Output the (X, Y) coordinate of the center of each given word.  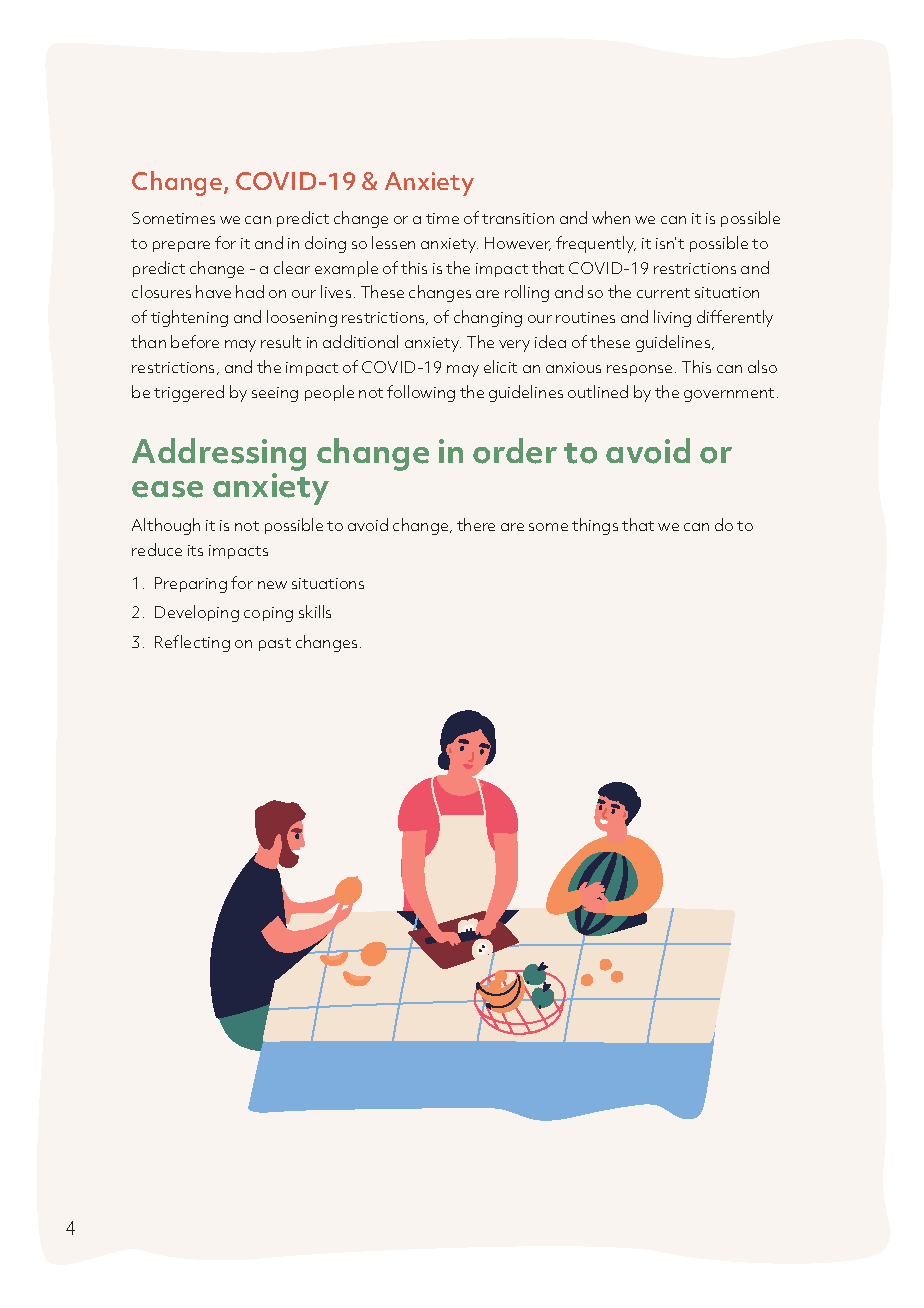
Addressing (219, 456)
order (515, 451)
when (611, 217)
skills (315, 611)
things (595, 526)
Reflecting (192, 643)
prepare (181, 246)
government (729, 395)
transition (518, 218)
